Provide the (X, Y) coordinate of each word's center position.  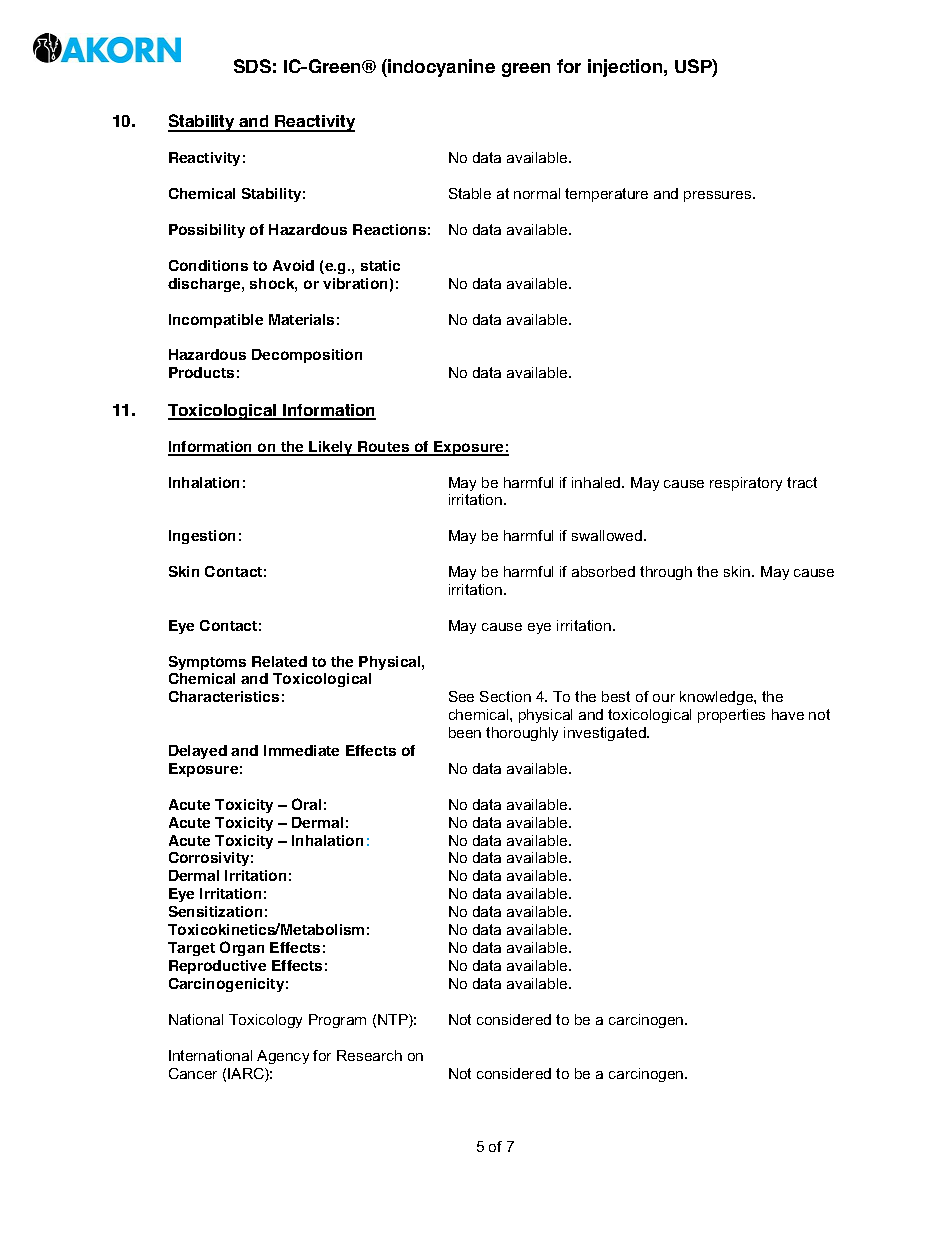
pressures (719, 196)
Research (369, 1055)
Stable (470, 193)
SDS (252, 66)
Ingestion (202, 537)
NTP (394, 1021)
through (666, 573)
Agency (283, 1057)
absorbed (603, 571)
